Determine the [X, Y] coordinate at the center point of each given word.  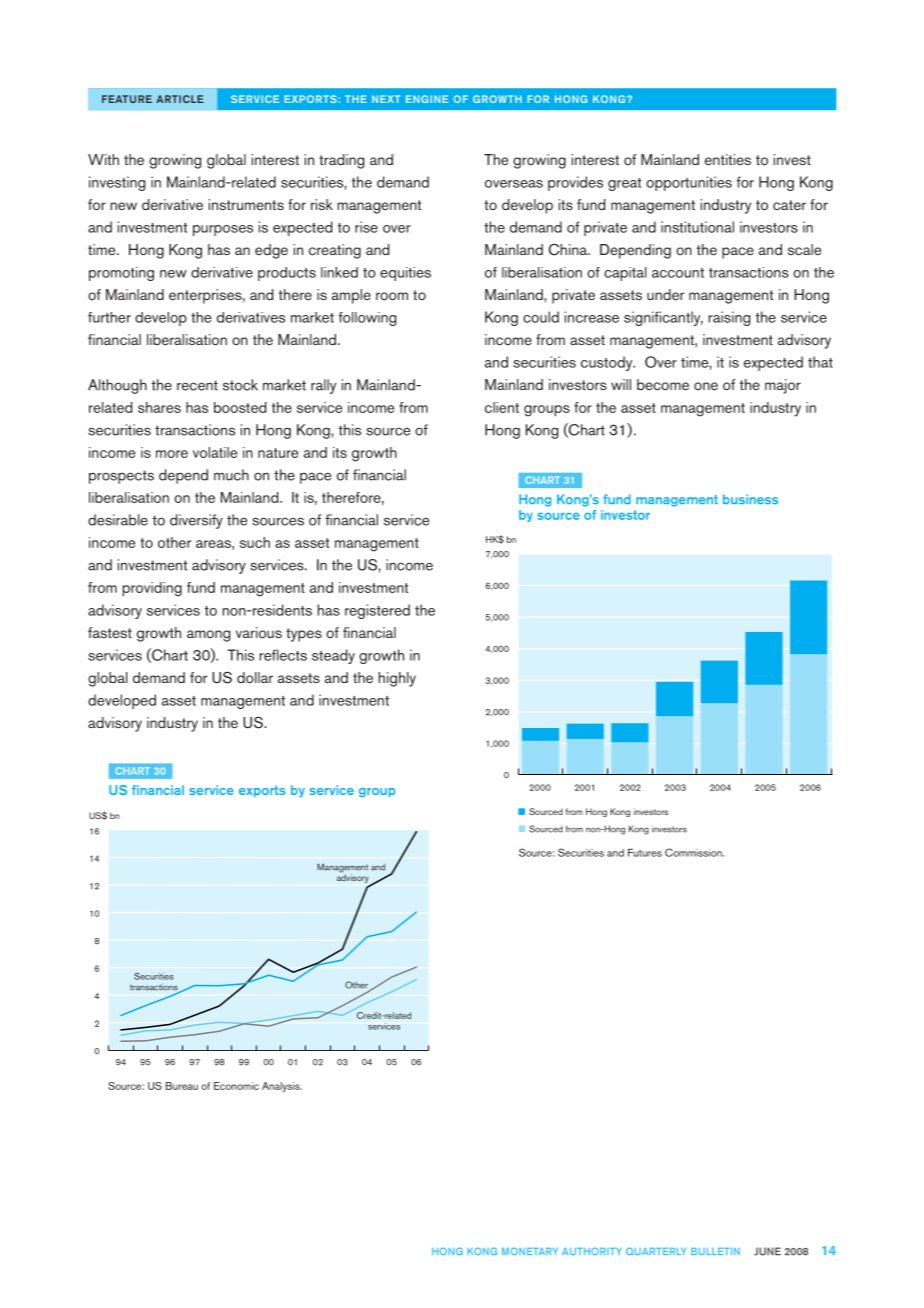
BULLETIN [715, 1251]
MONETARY [530, 1251]
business [750, 499]
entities [728, 159]
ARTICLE [180, 99]
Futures [645, 853]
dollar [255, 677]
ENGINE [427, 99]
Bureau [182, 1086]
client [502, 407]
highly [397, 679]
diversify [196, 521]
